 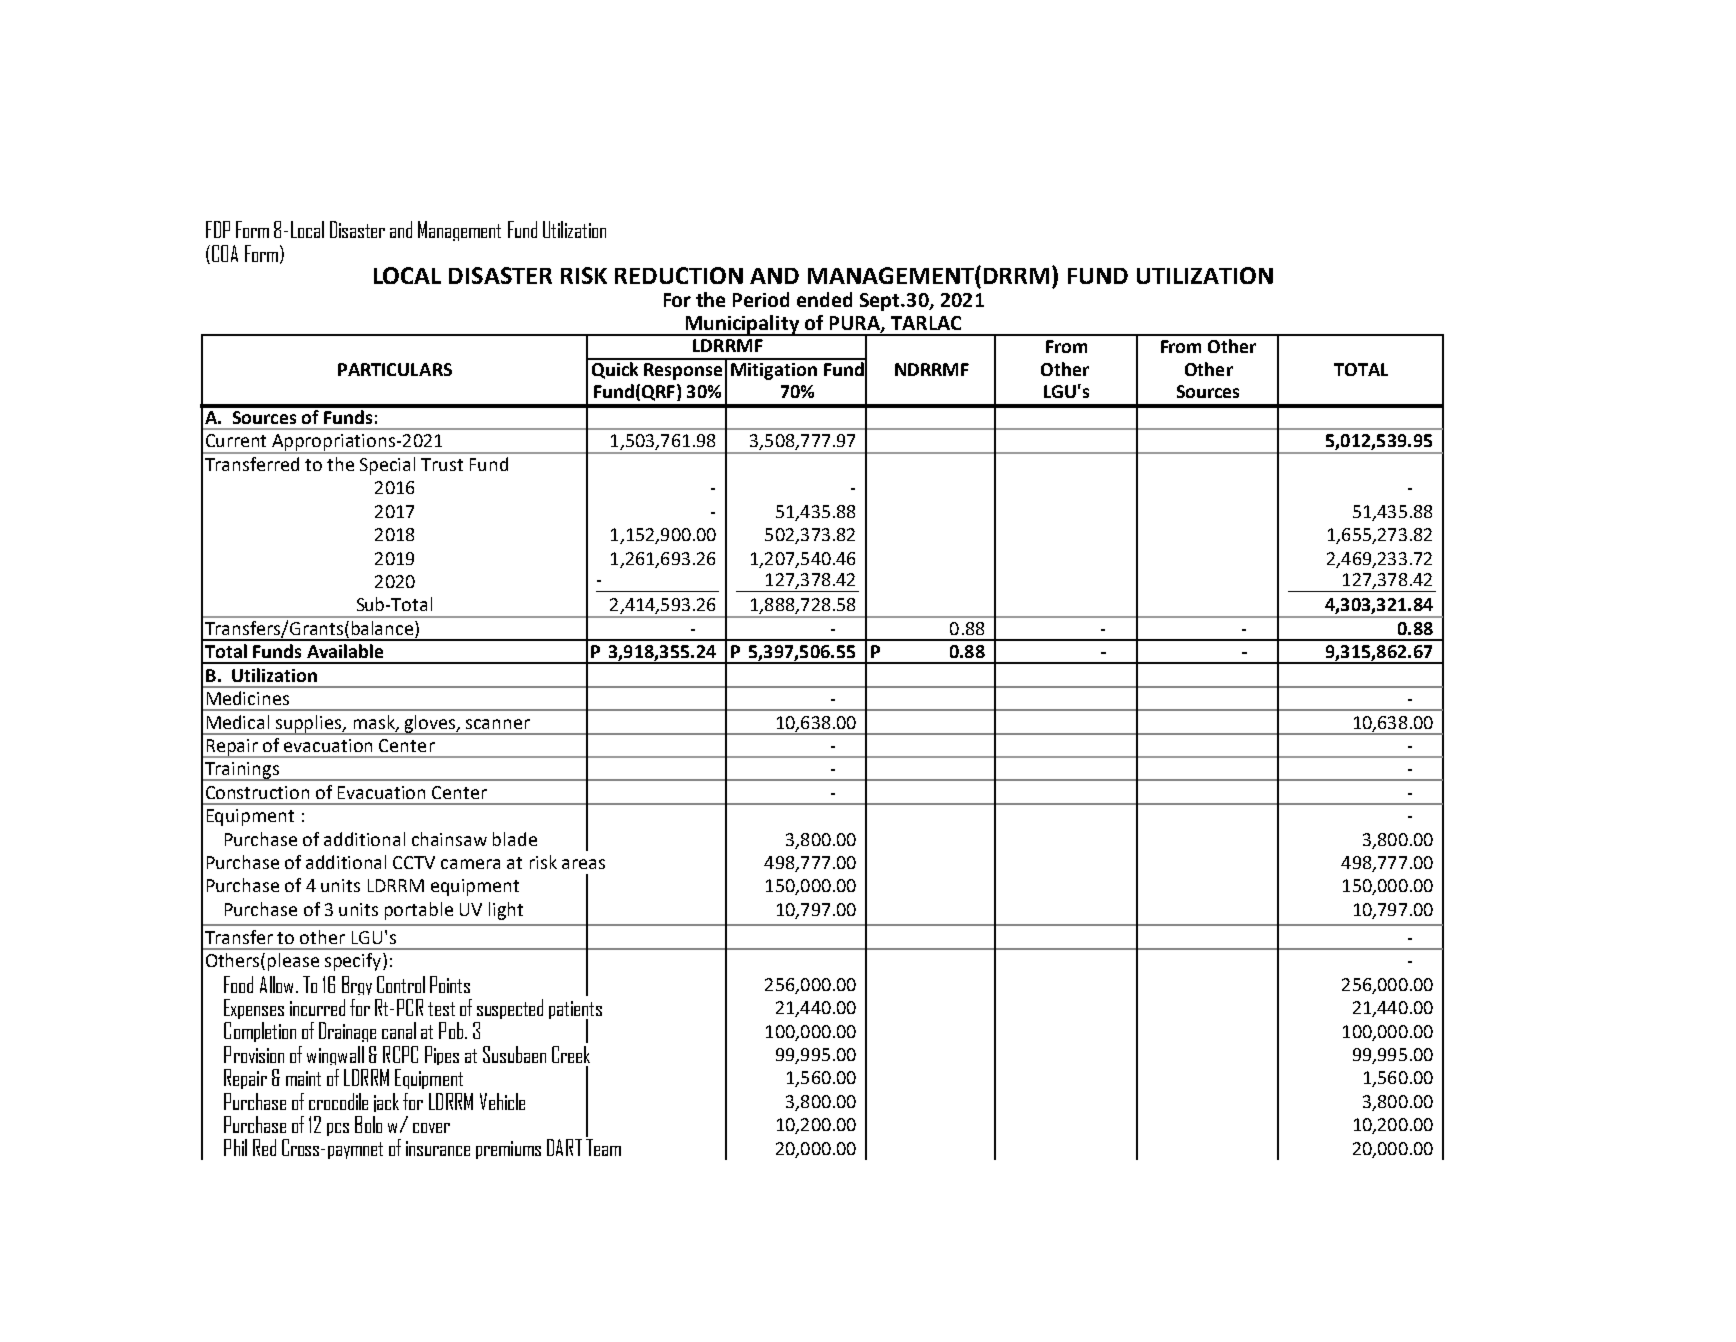 I want to click on Vehicle, so click(x=502, y=1101).
